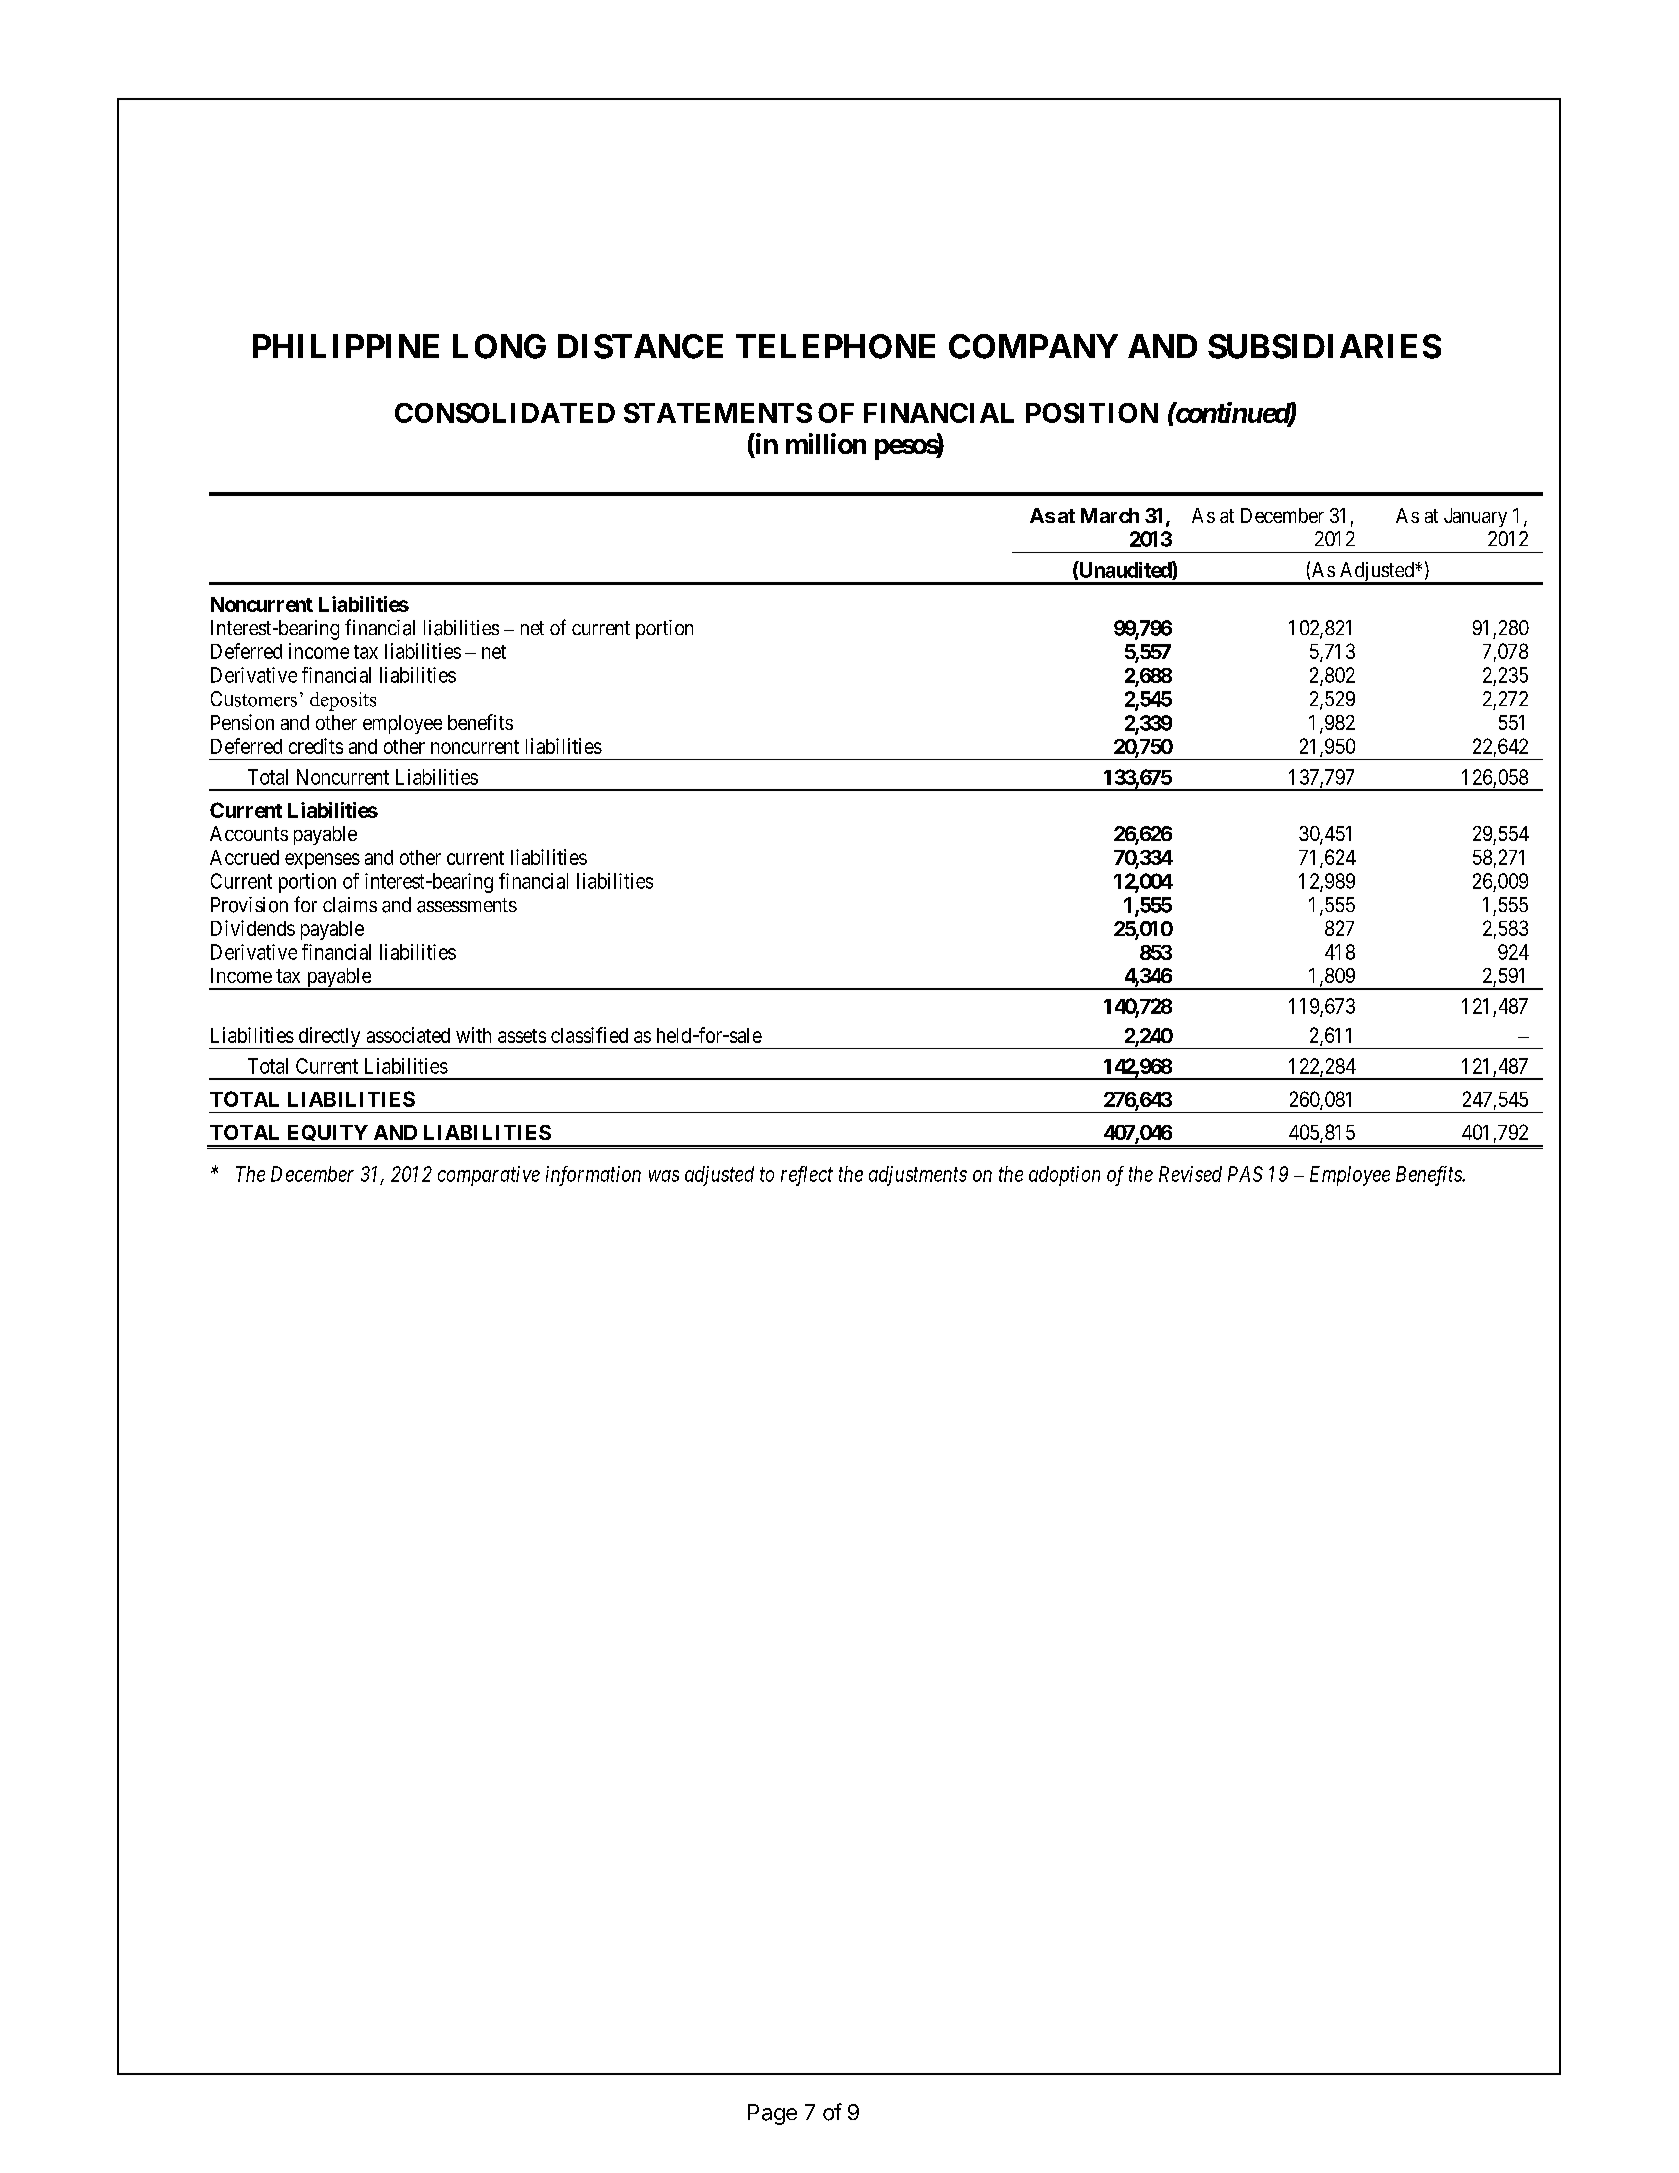  Describe the element at coordinates (918, 1176) in the screenshot. I see `adjustments` at that location.
